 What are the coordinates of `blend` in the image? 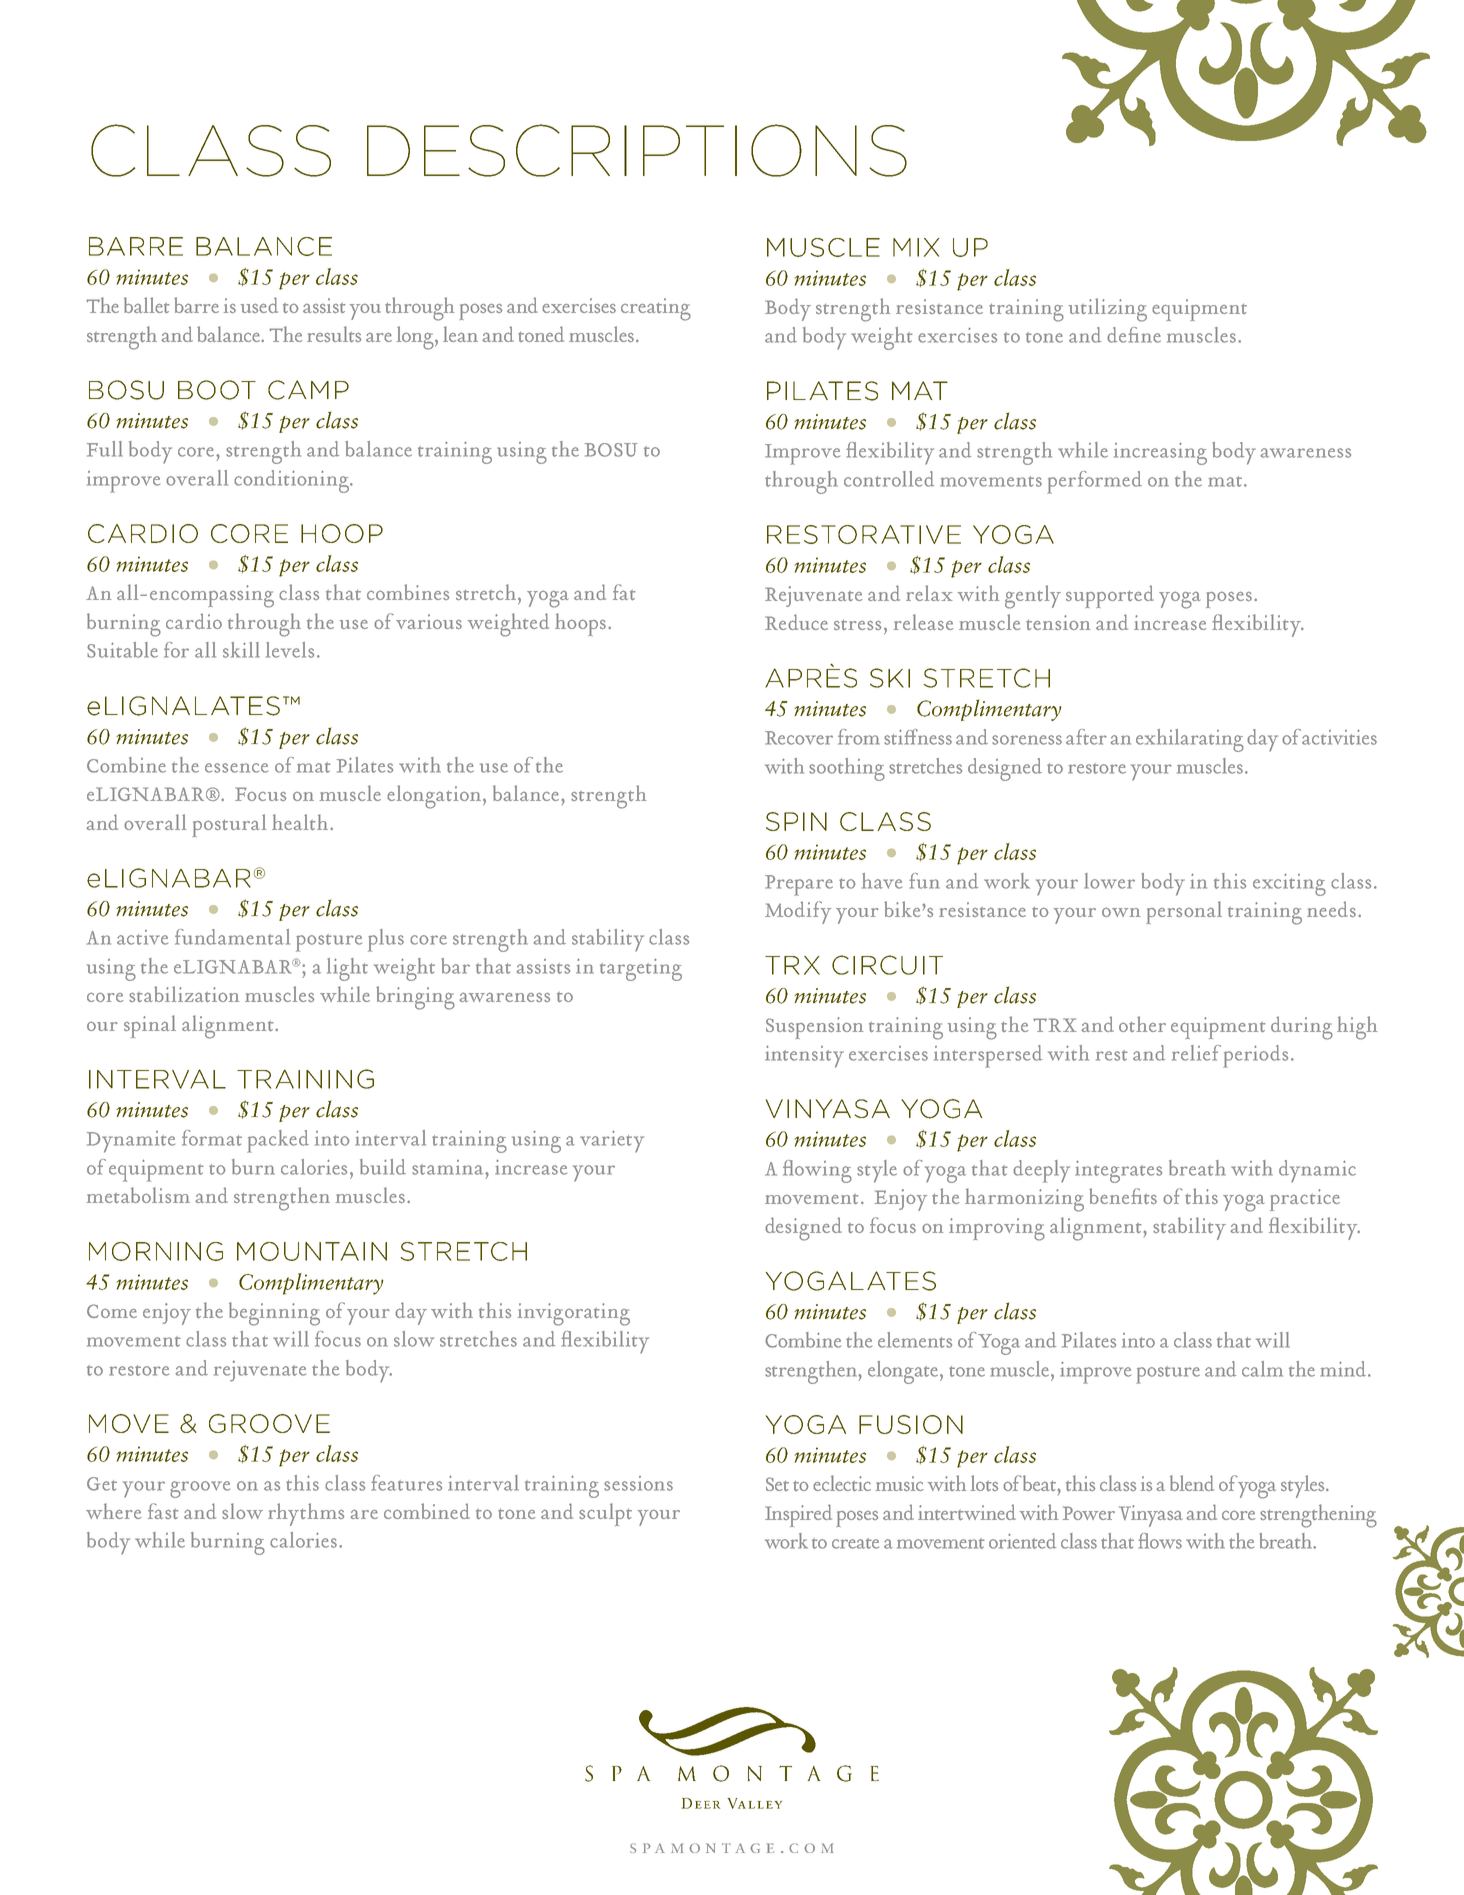 It's located at (1192, 1483).
